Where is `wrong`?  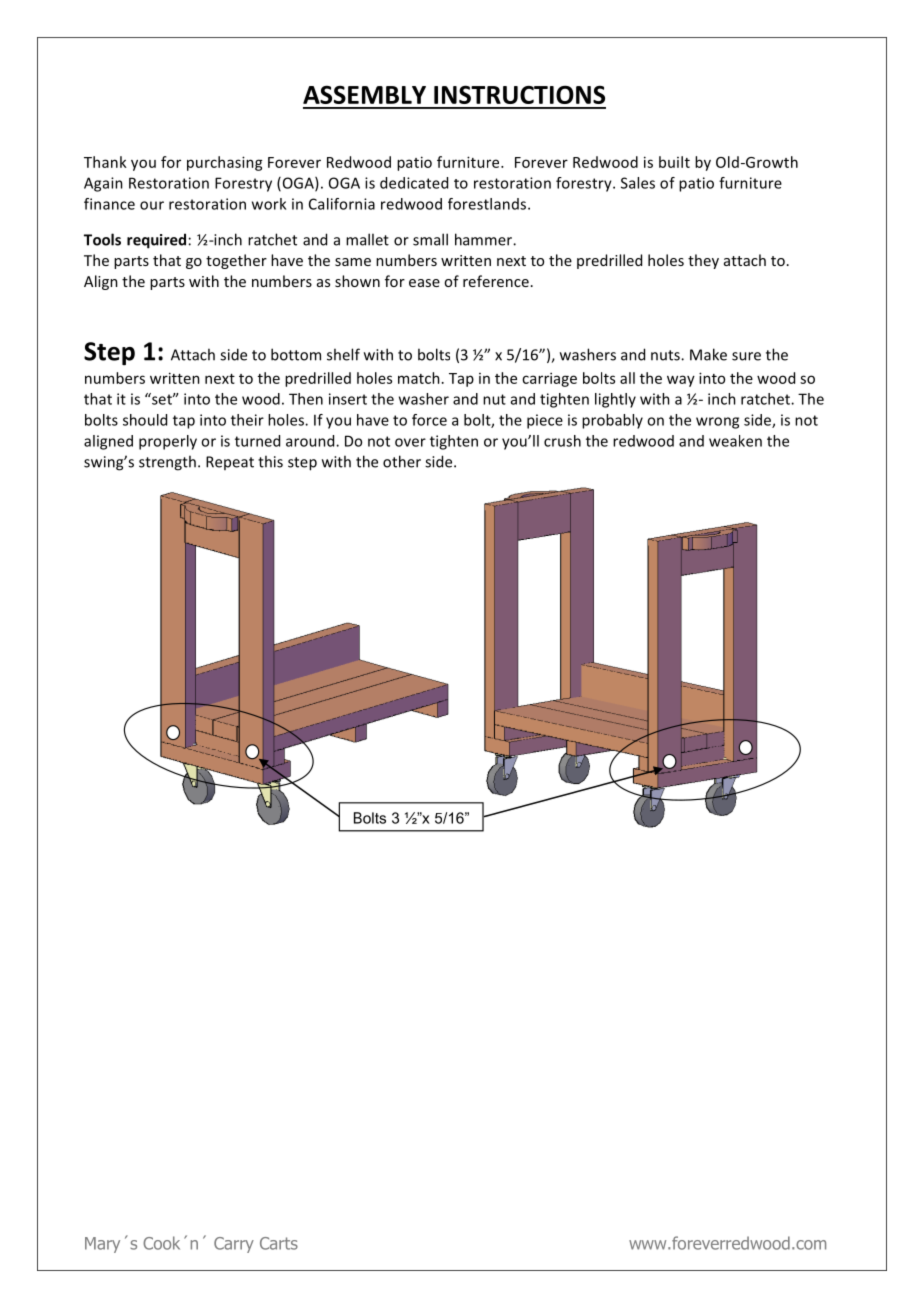 wrong is located at coordinates (717, 423).
